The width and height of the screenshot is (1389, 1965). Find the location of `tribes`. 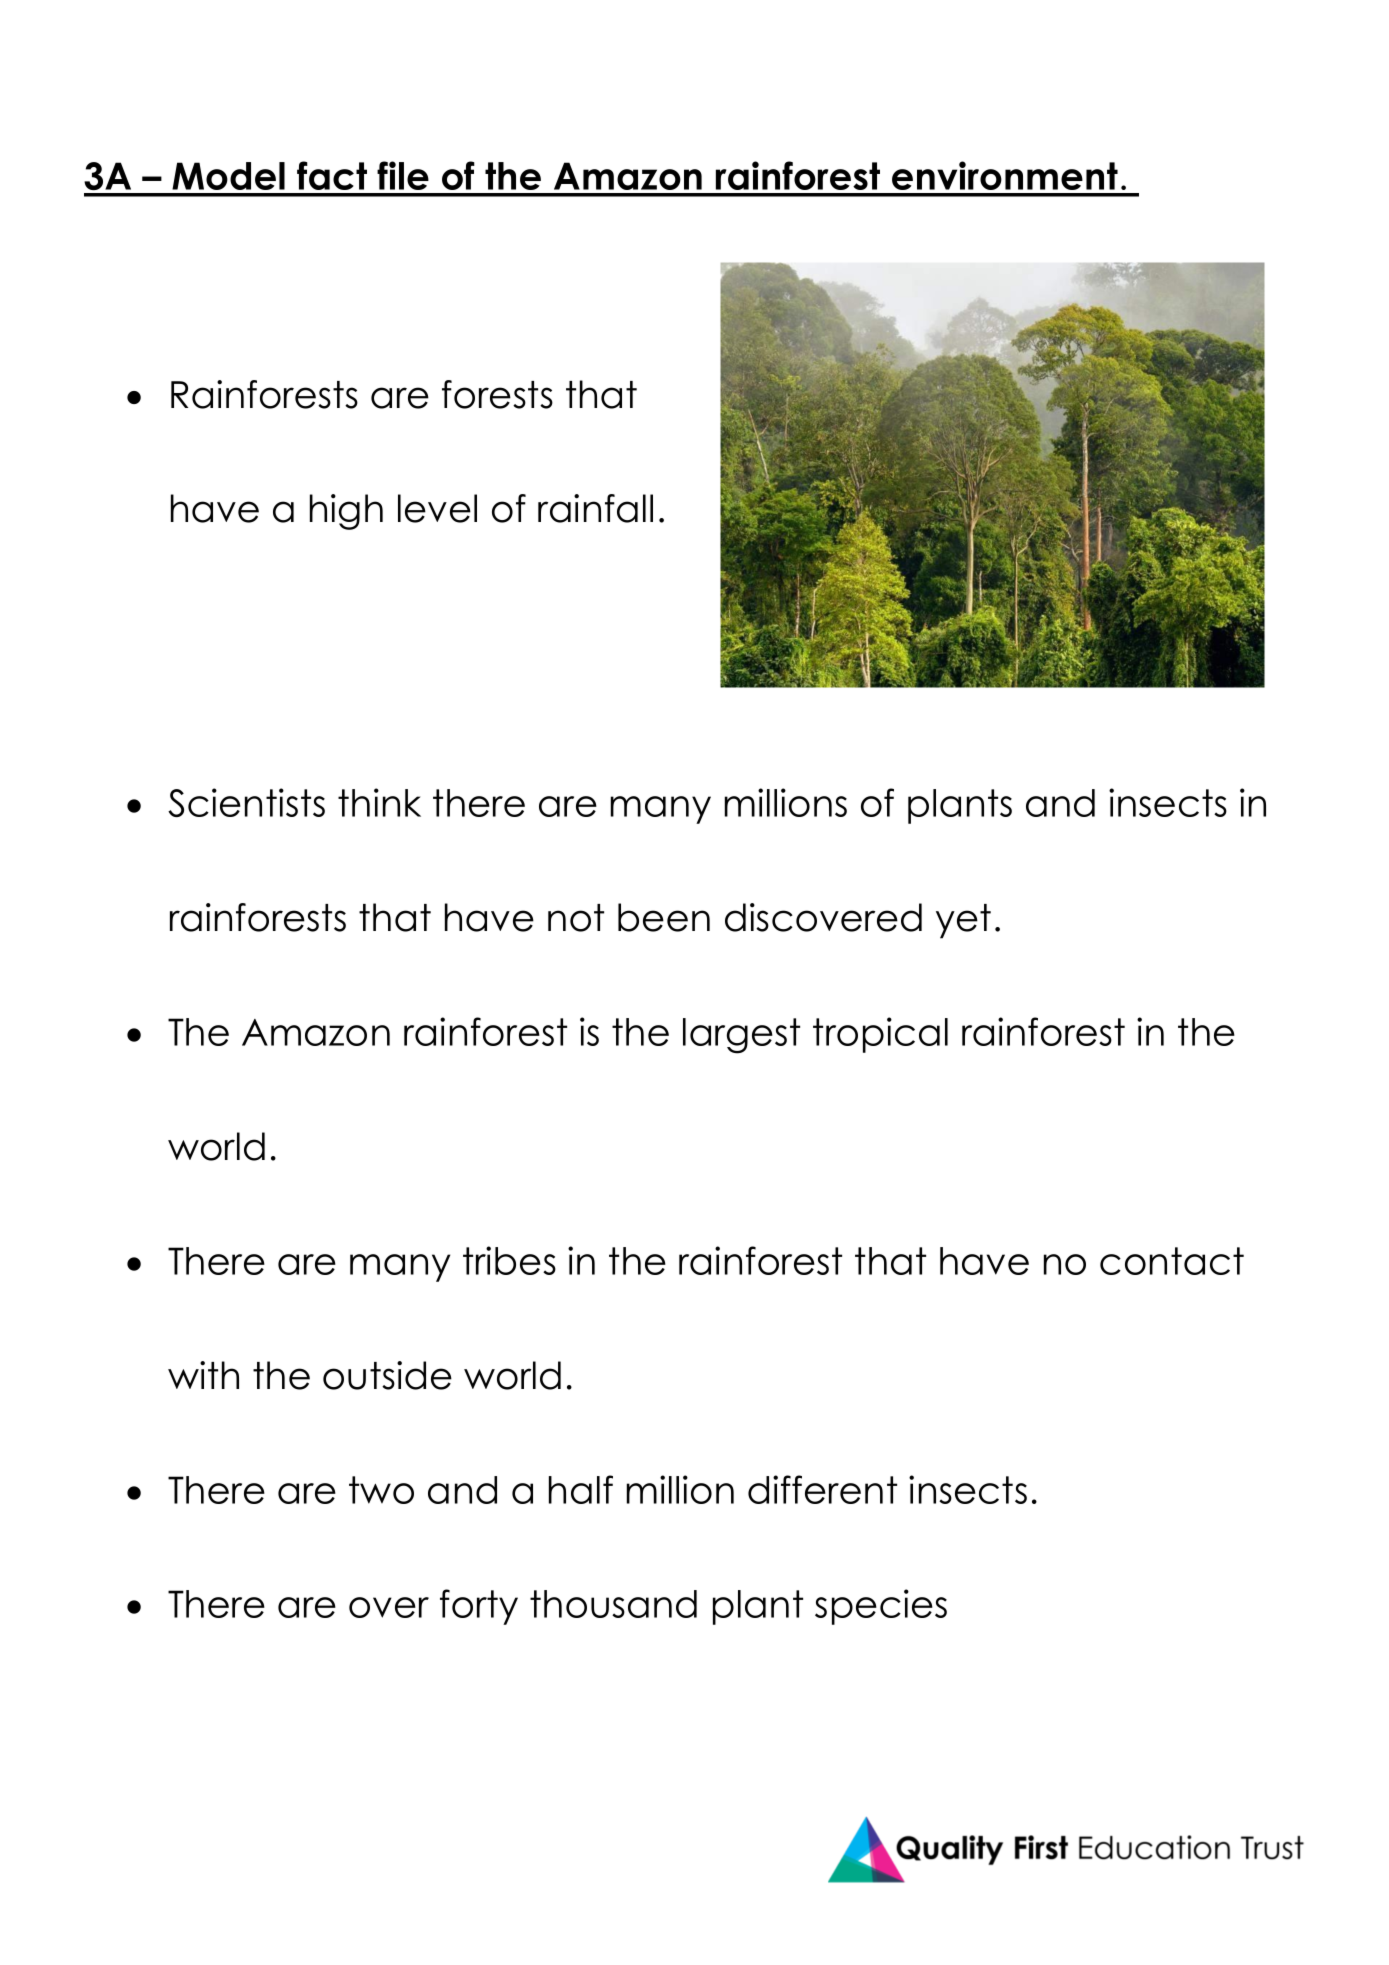

tribes is located at coordinates (509, 1260).
